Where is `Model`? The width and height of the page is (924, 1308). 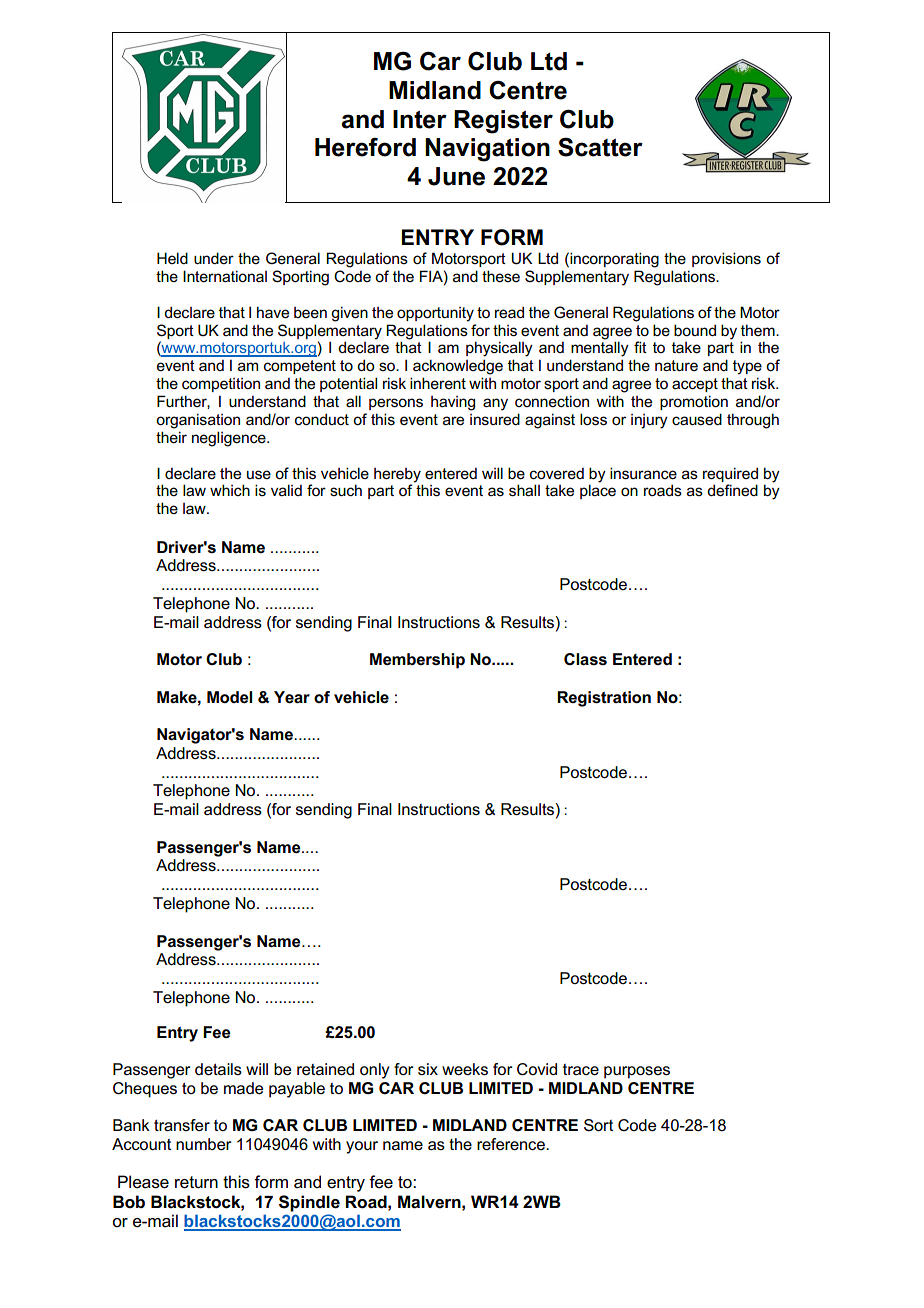
Model is located at coordinates (230, 697).
